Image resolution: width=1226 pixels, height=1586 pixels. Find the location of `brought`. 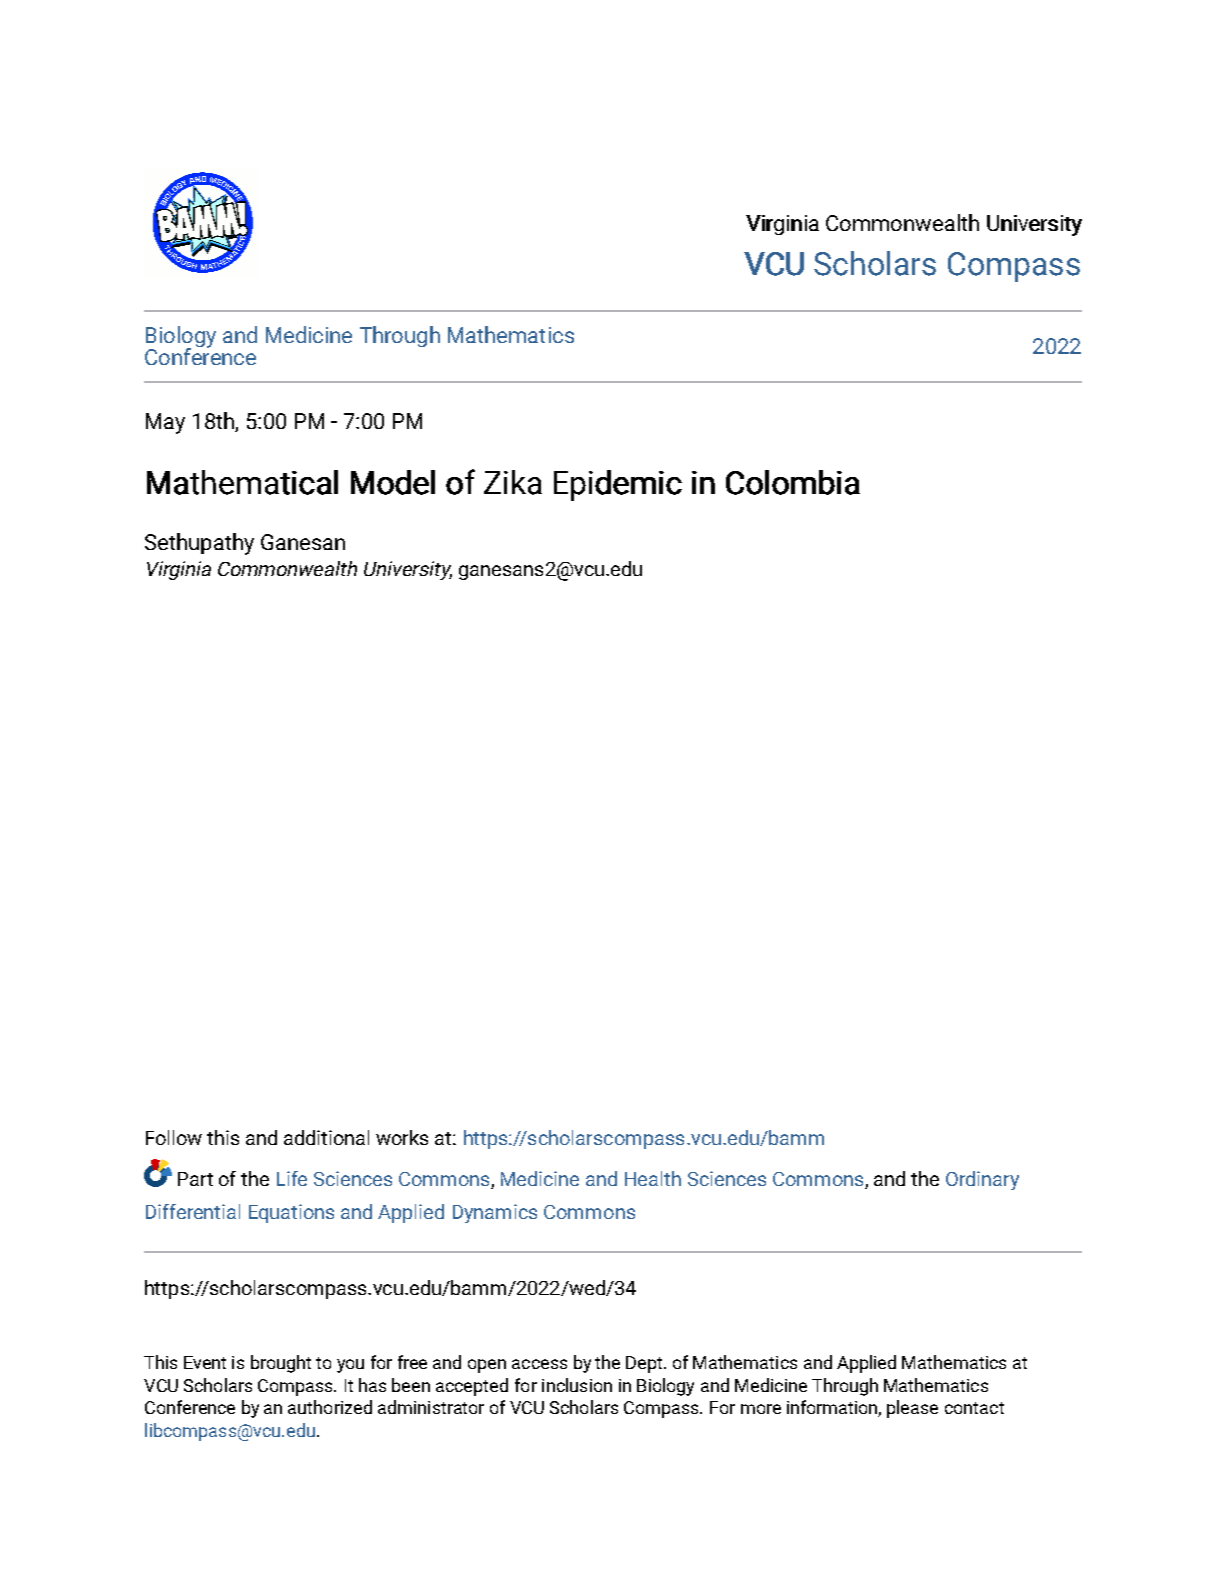

brought is located at coordinates (281, 1364).
